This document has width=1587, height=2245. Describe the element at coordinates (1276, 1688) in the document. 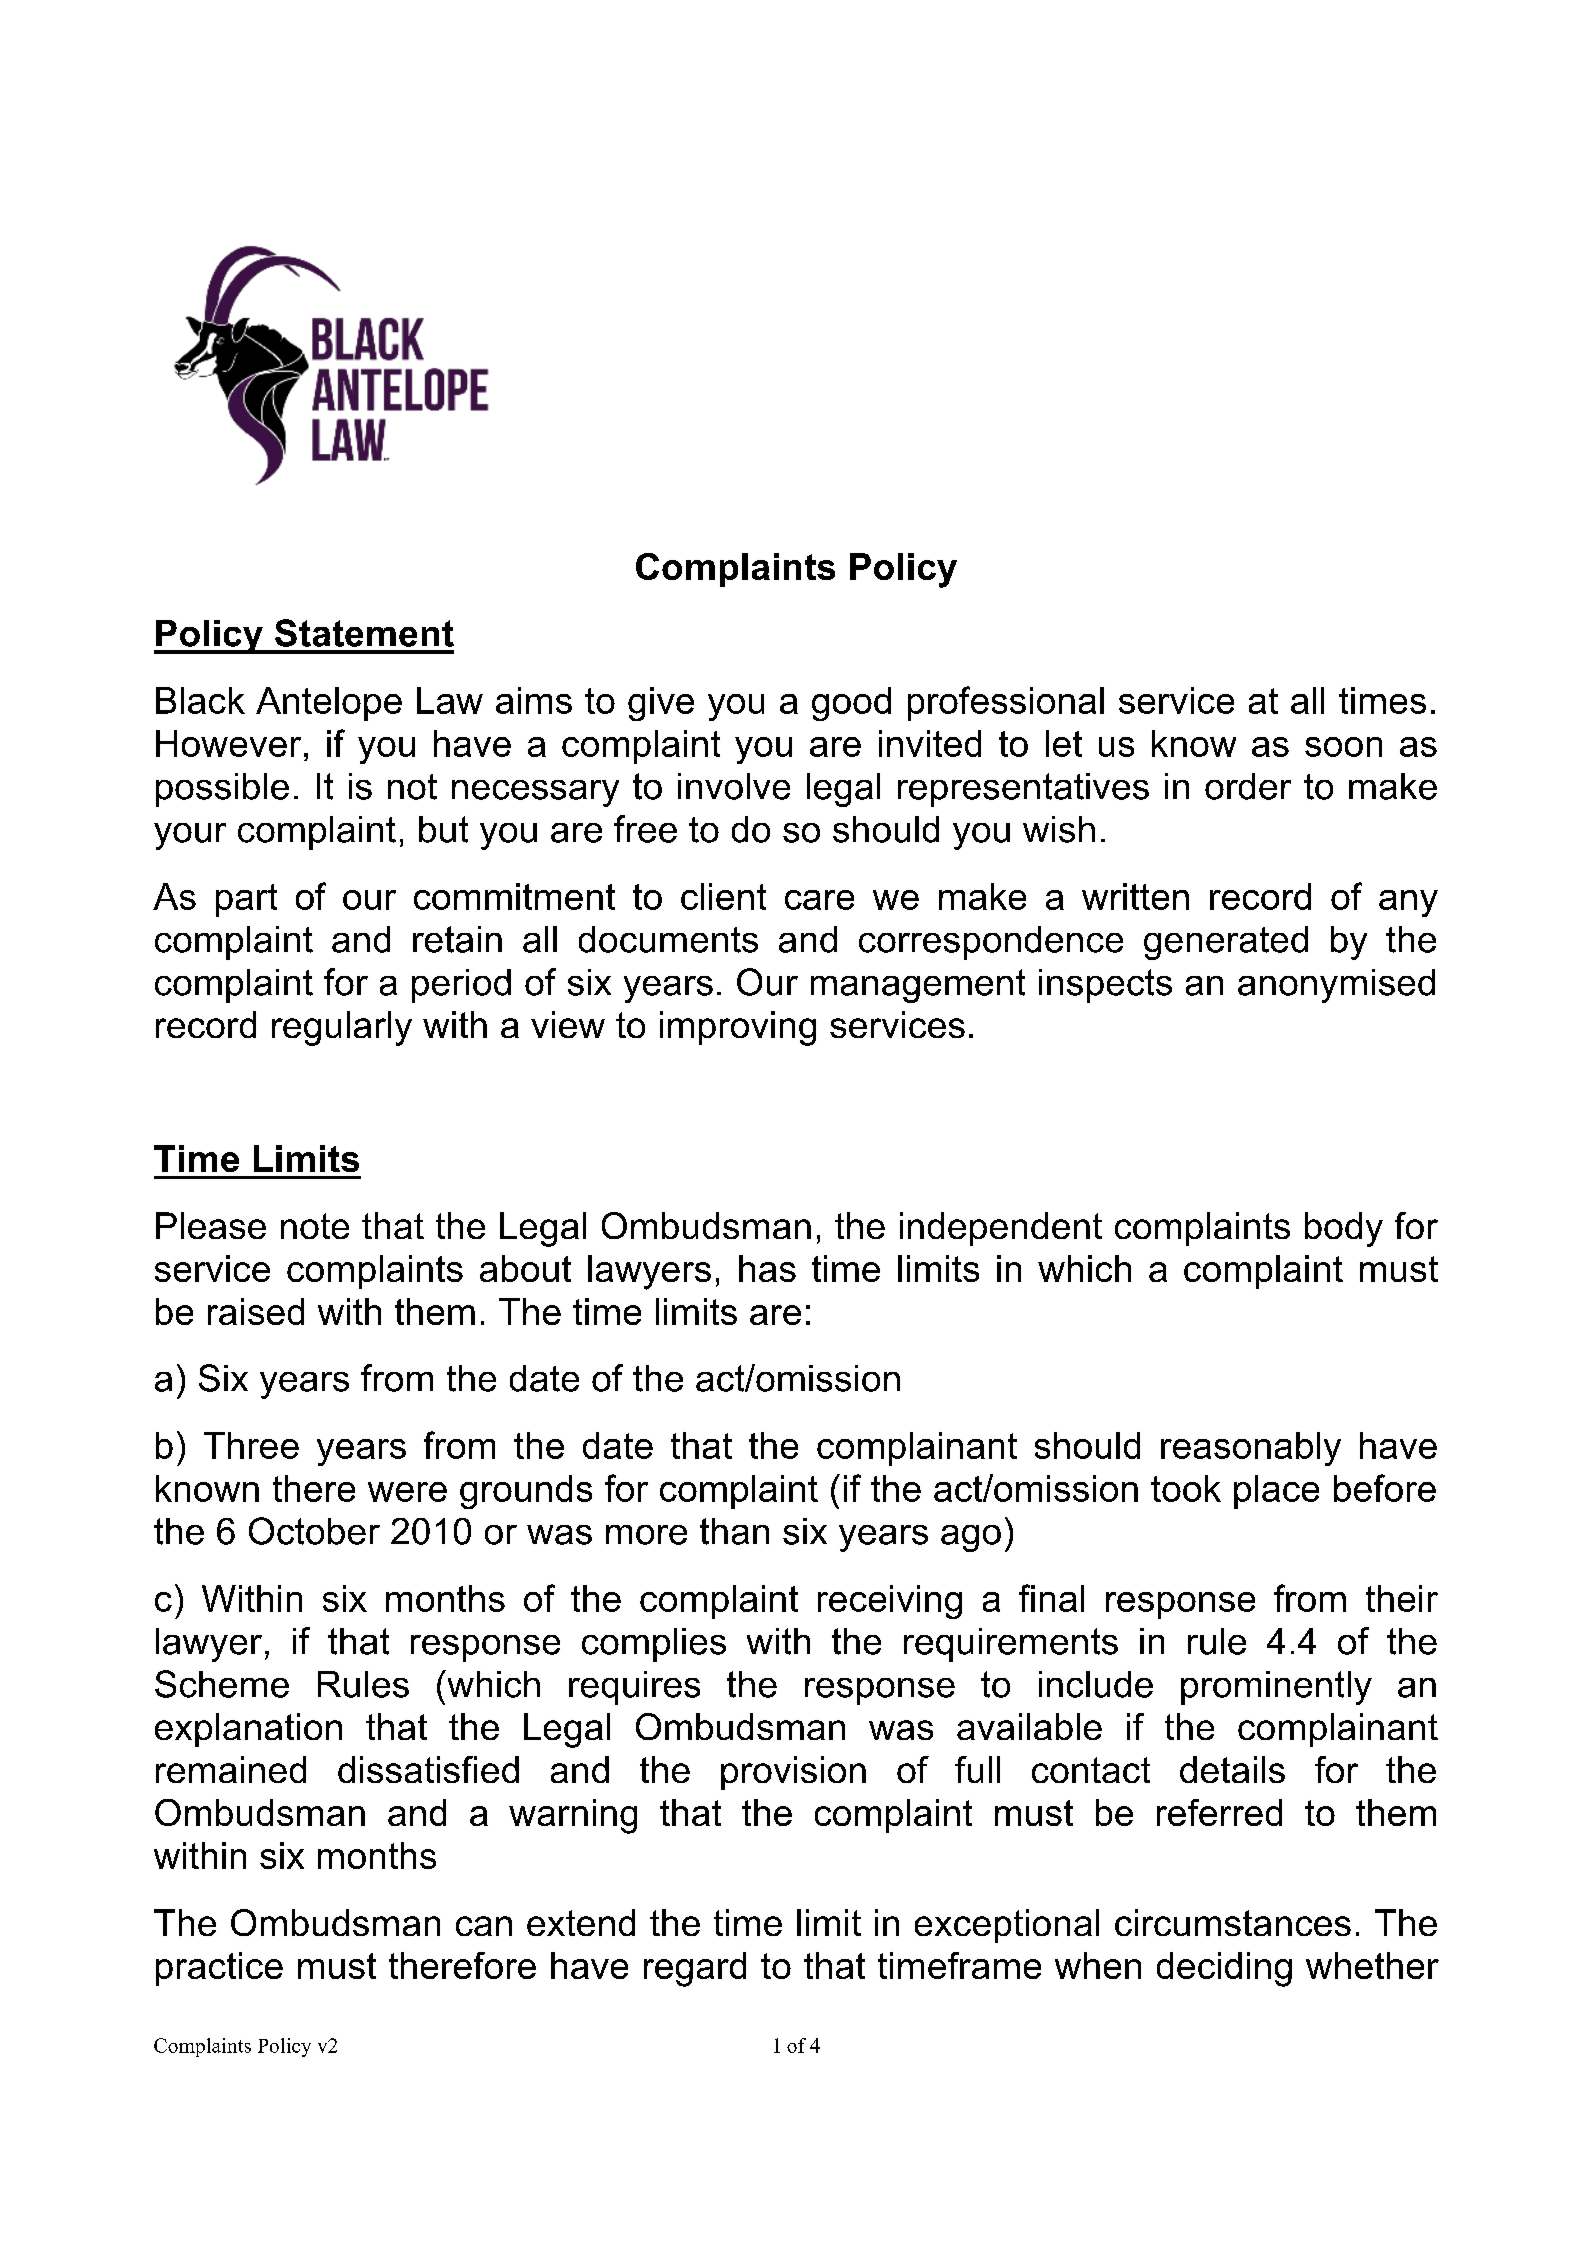

I see `prominently` at that location.
